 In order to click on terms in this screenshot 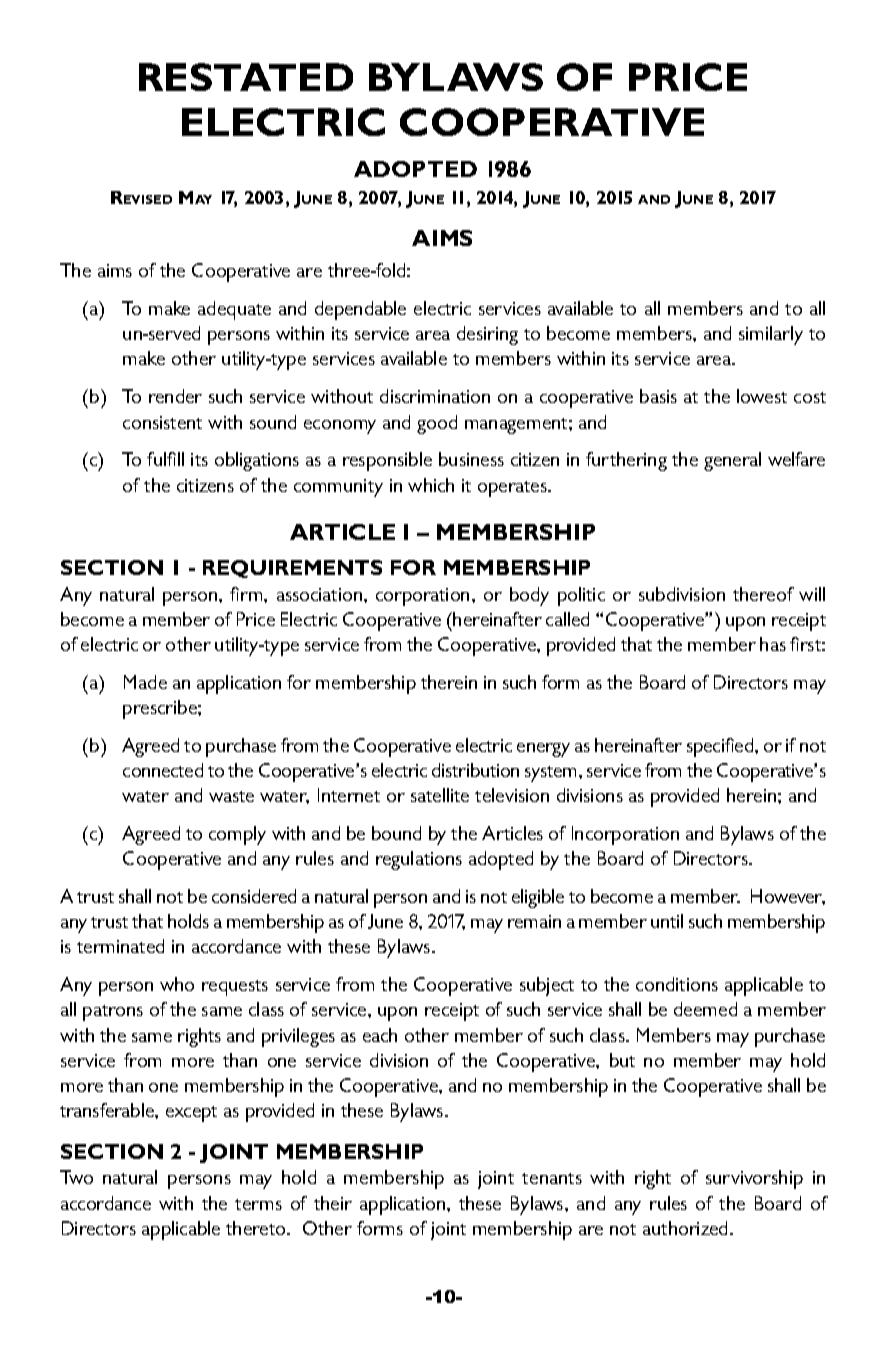, I will do `click(258, 1204)`.
